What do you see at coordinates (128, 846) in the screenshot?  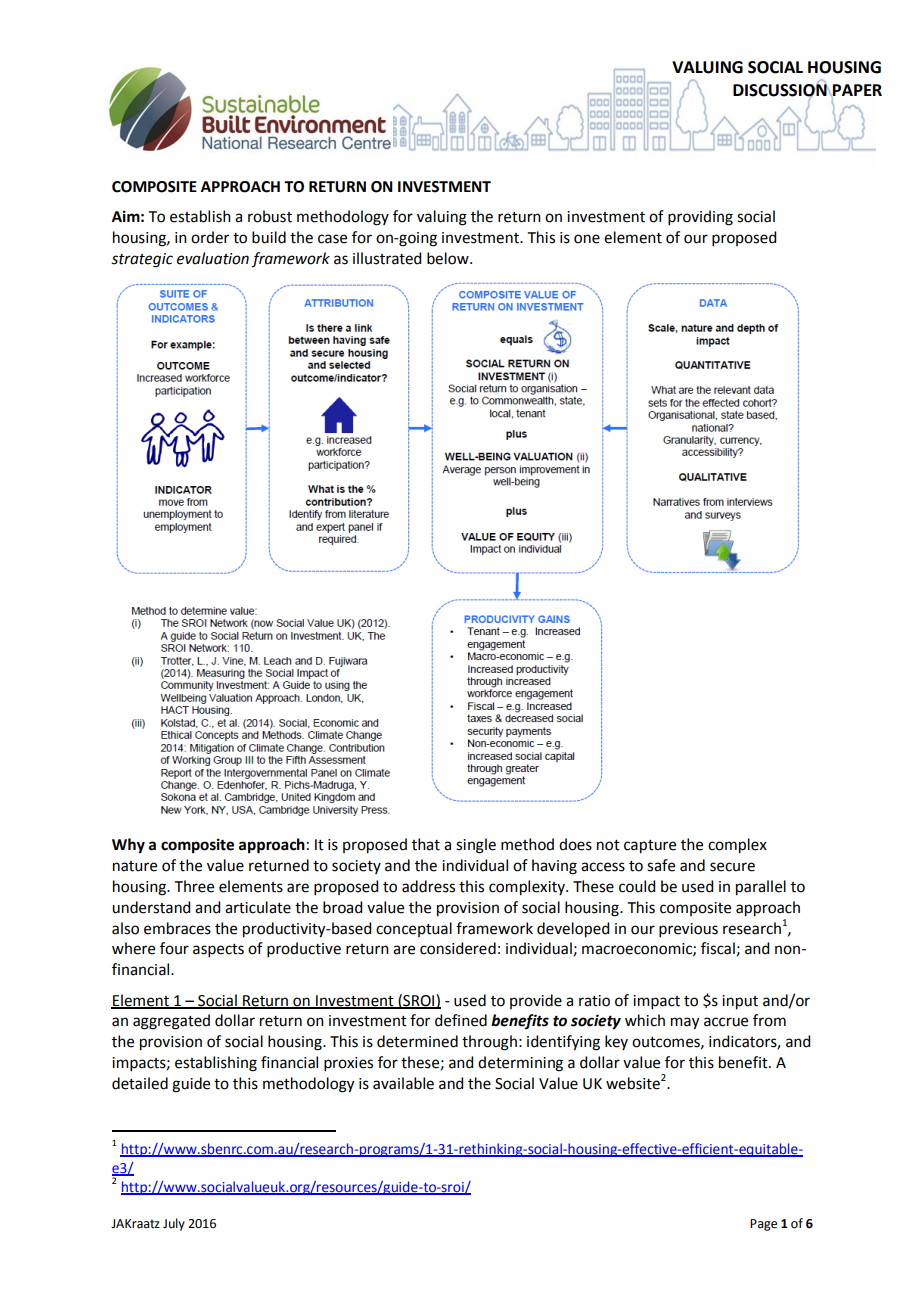 I see `Why` at bounding box center [128, 846].
